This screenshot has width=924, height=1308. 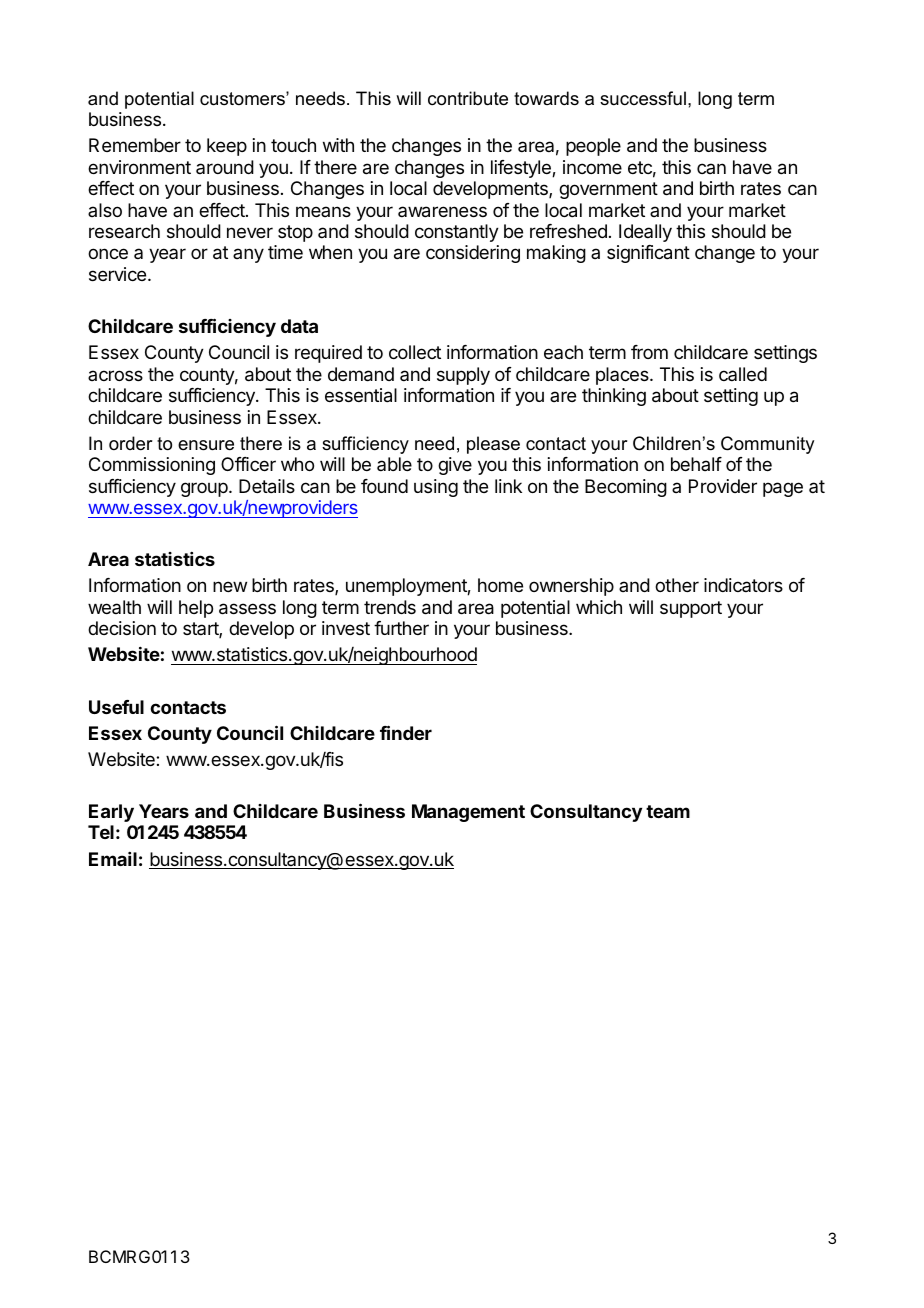 What do you see at coordinates (113, 859) in the screenshot?
I see `Email` at bounding box center [113, 859].
